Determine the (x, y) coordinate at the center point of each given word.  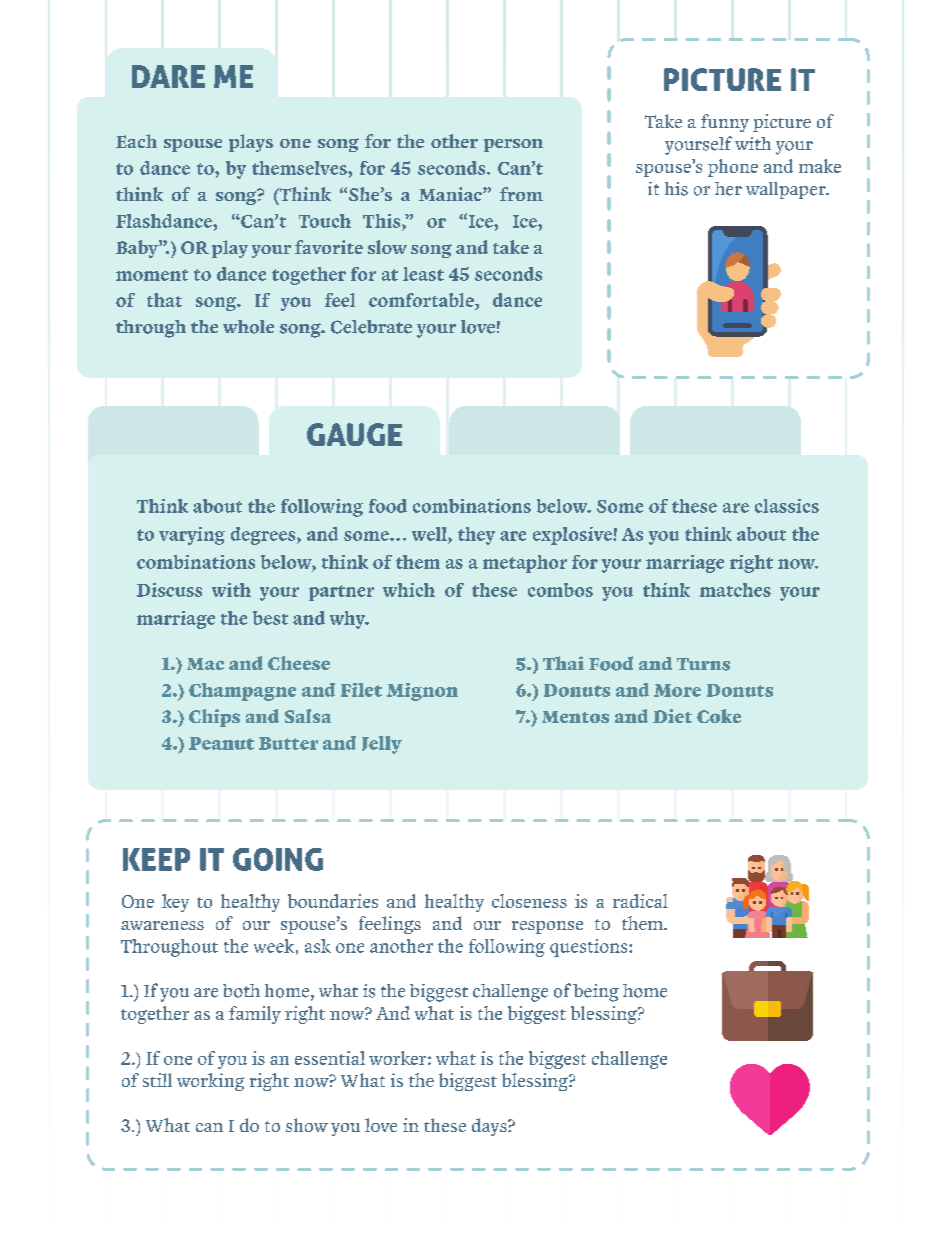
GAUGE (354, 434)
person (513, 145)
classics (787, 506)
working (210, 1082)
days (490, 1127)
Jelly (382, 745)
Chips (214, 718)
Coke (719, 716)
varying (192, 536)
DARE (168, 76)
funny (725, 123)
